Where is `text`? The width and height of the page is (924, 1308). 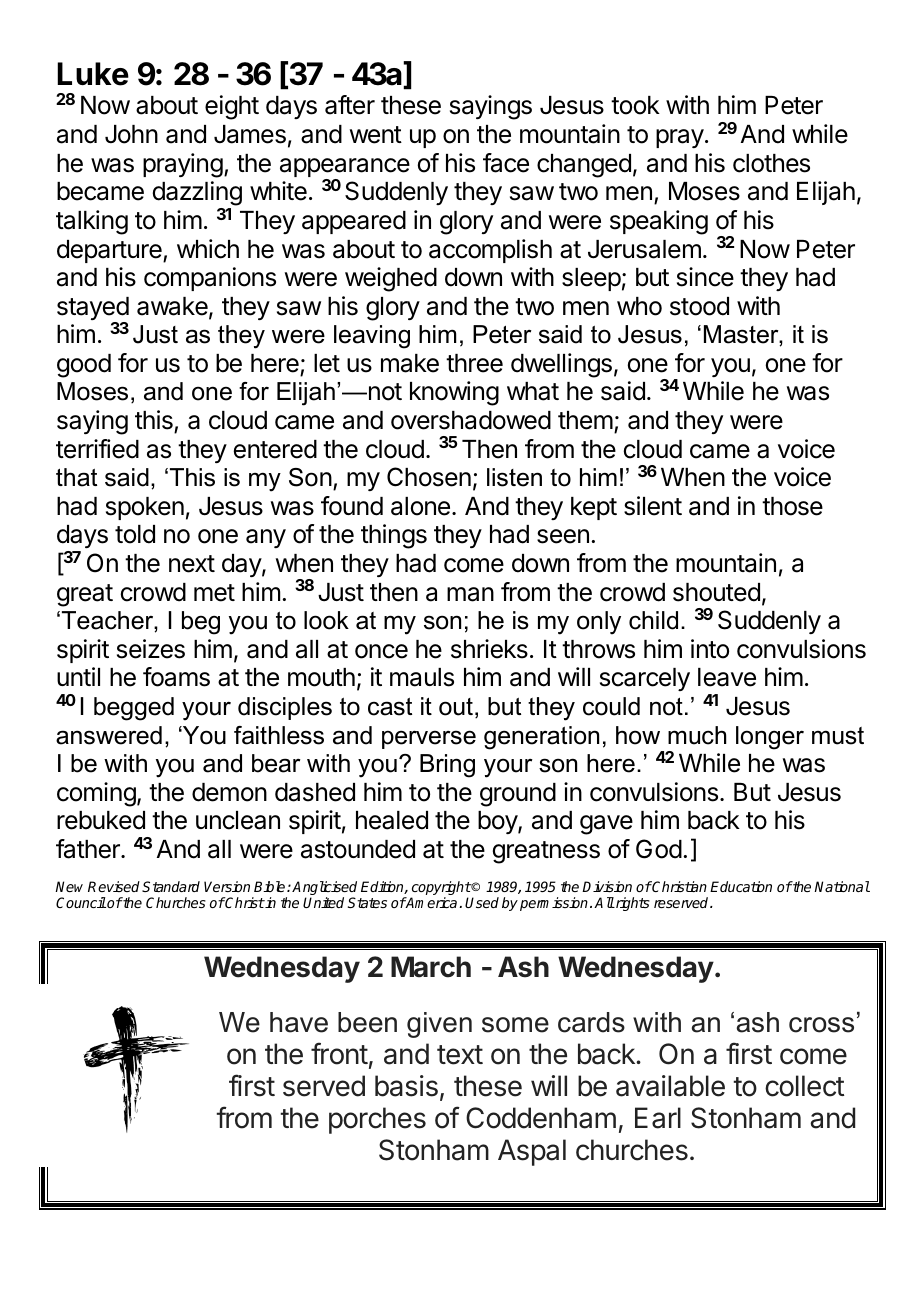
text is located at coordinates (460, 1055).
